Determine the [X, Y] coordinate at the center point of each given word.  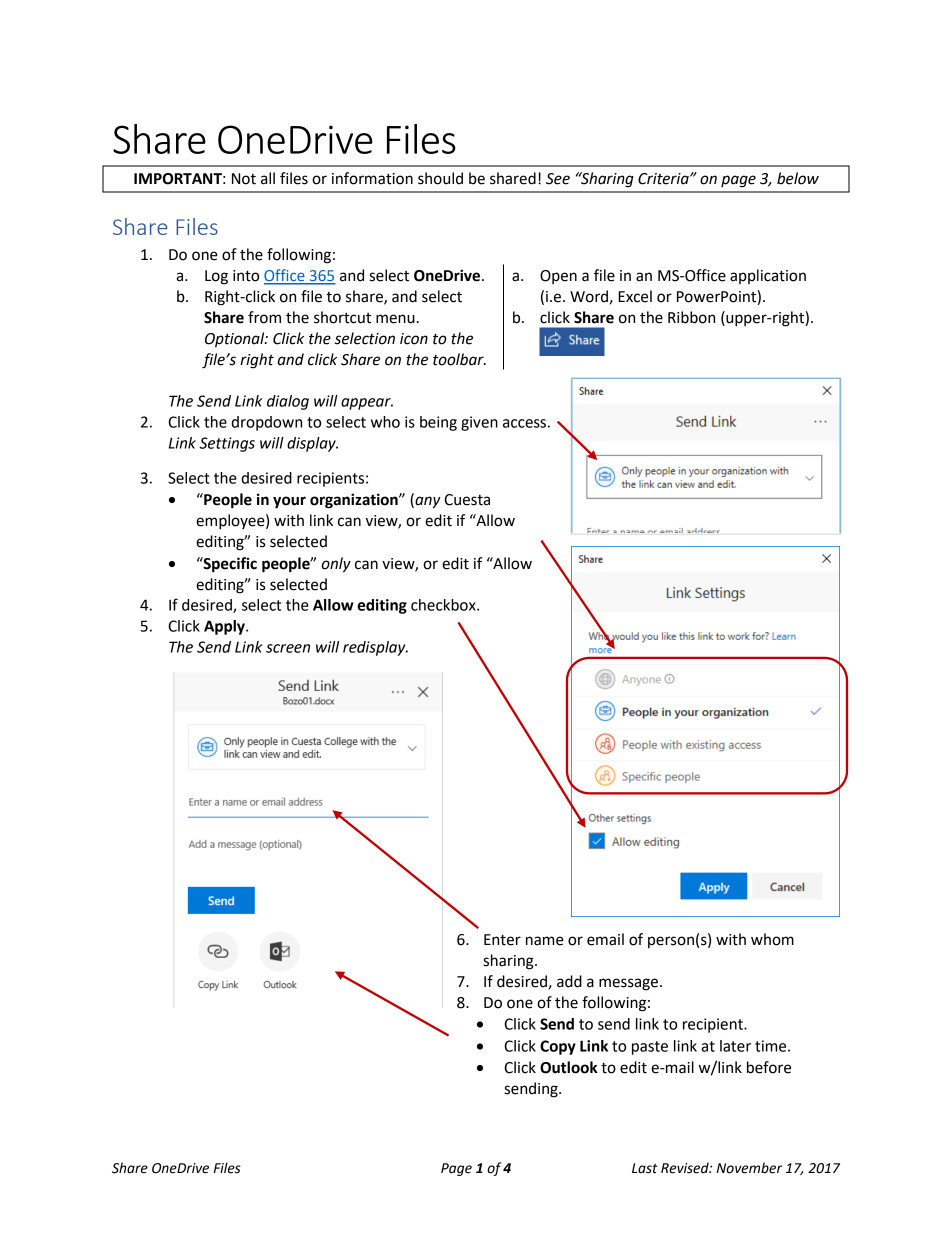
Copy [558, 1047]
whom [772, 939]
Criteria [664, 179]
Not [244, 179]
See [558, 179]
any [427, 502]
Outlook [569, 1067]
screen [288, 648]
